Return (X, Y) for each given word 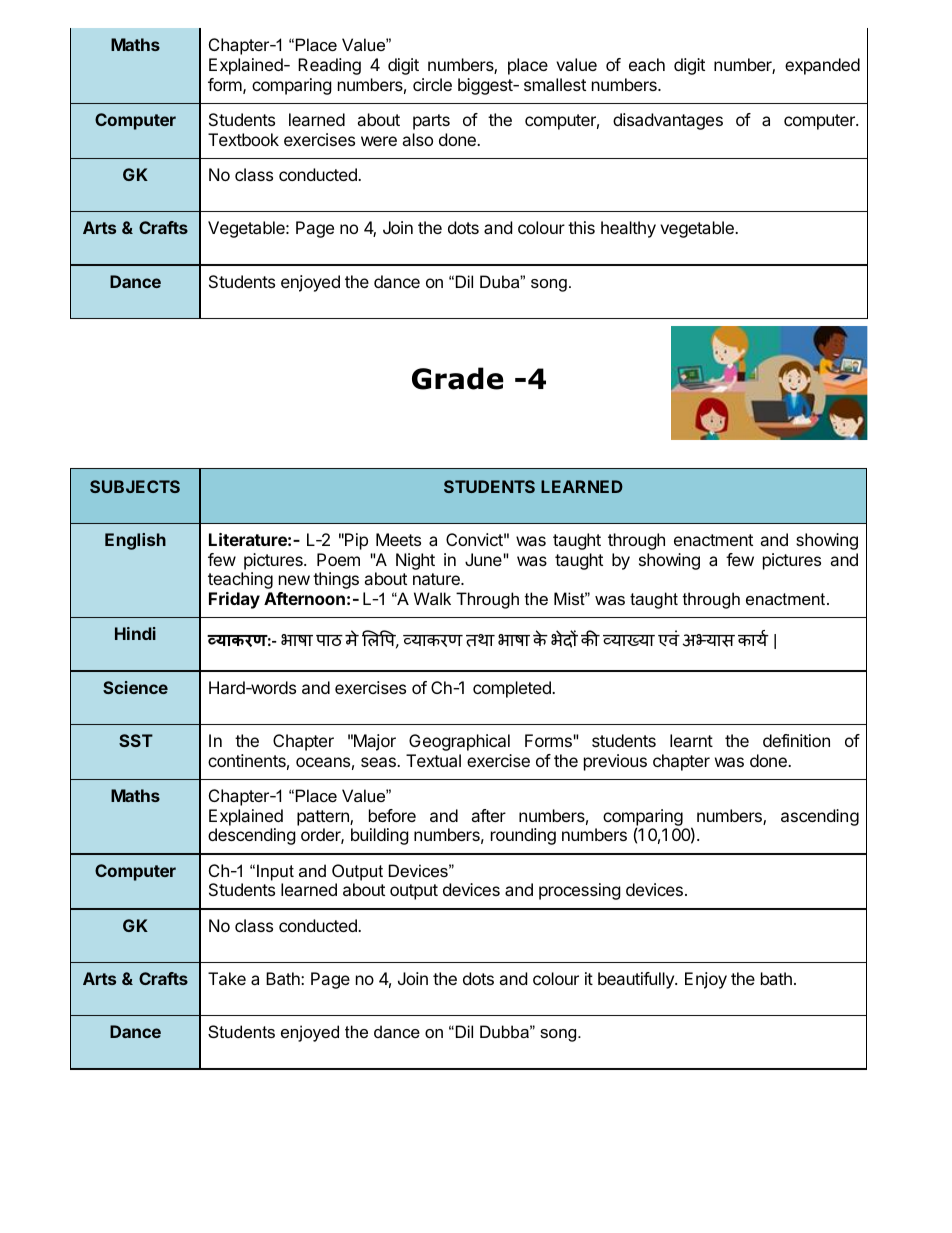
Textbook (243, 139)
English (135, 541)
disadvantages (668, 121)
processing (580, 891)
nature (437, 579)
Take (227, 978)
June (484, 559)
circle (432, 84)
